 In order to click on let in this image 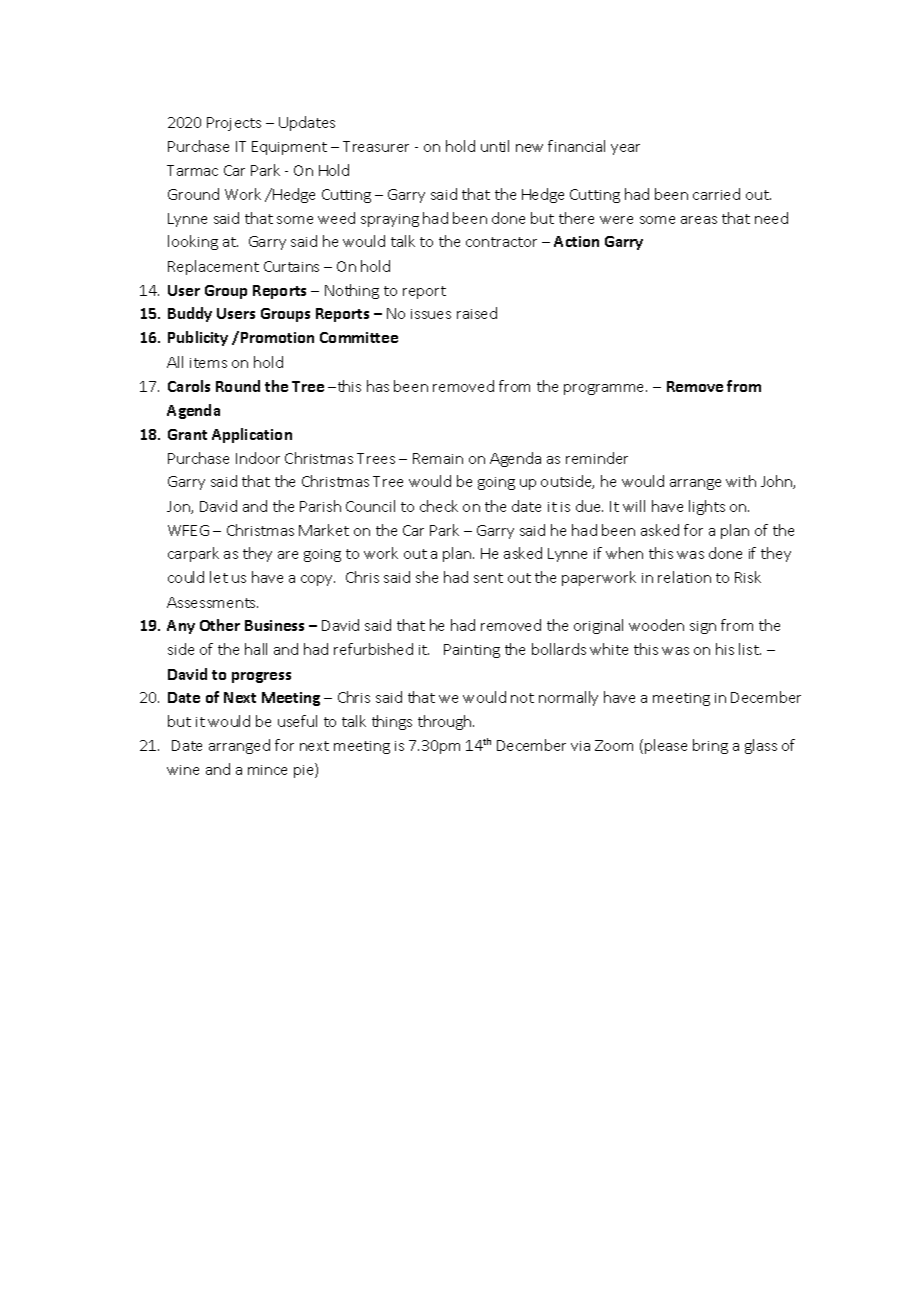, I will do `click(219, 577)`.
